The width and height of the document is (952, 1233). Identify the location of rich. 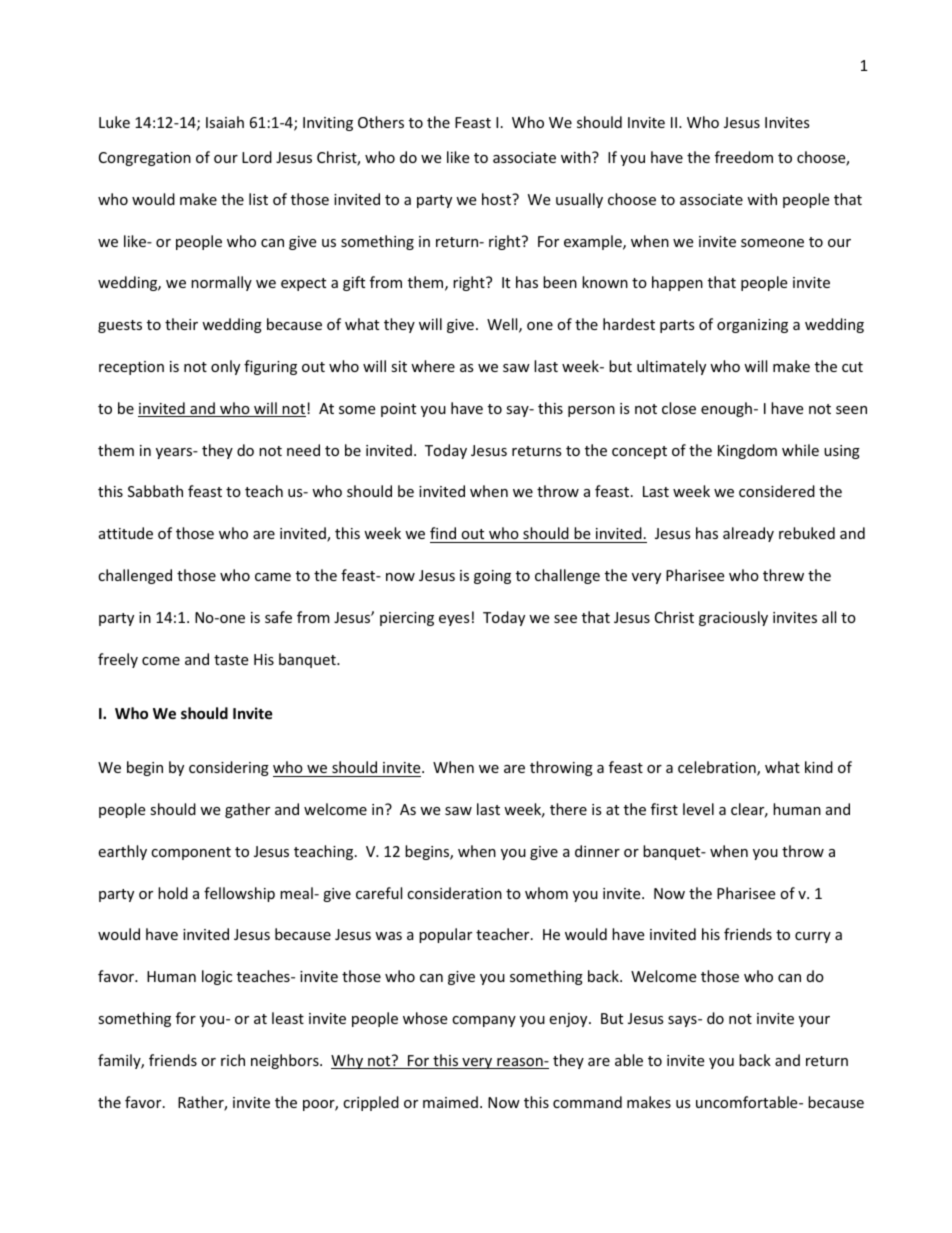
(233, 1060).
